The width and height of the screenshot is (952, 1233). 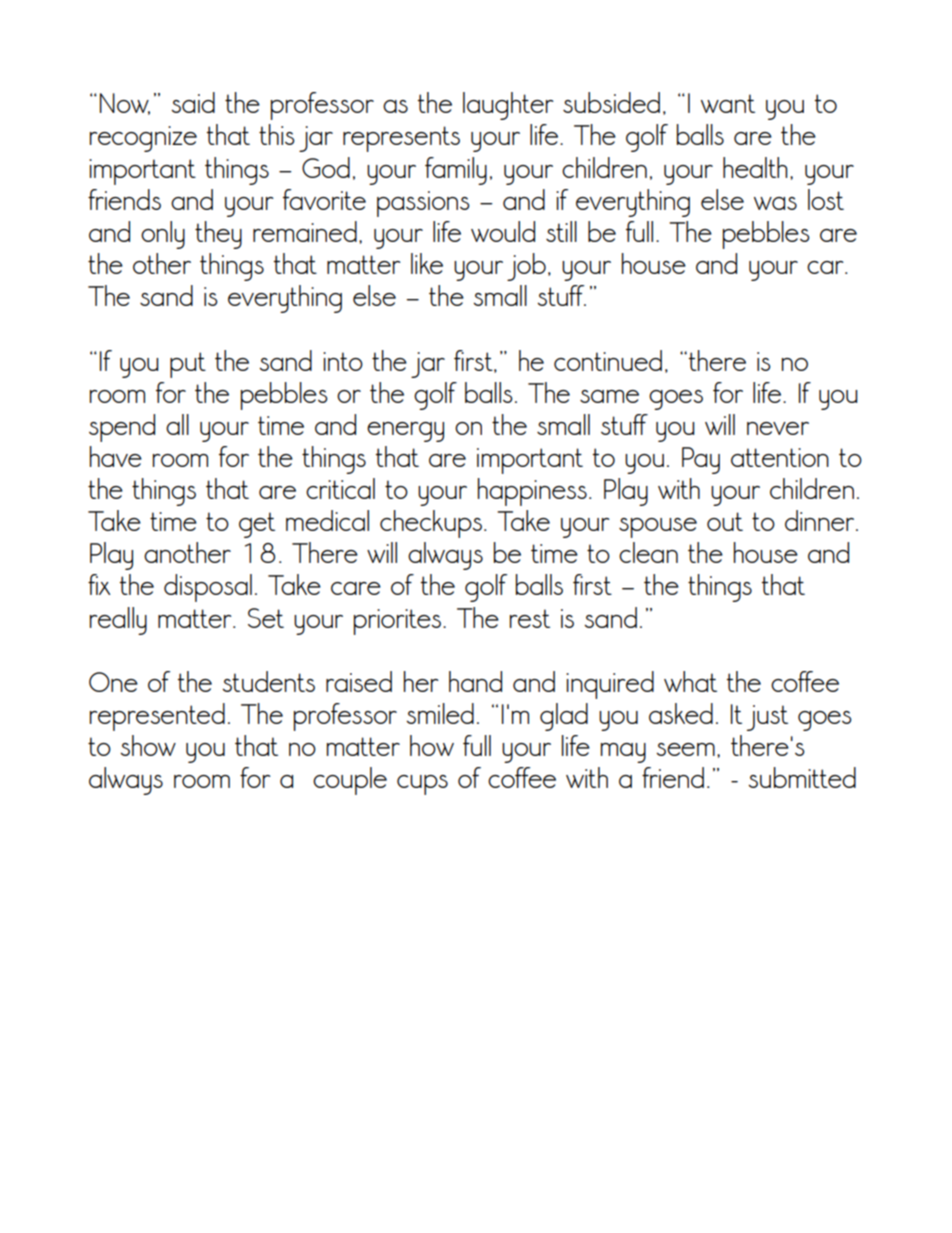 What do you see at coordinates (208, 588) in the screenshot?
I see `disposal` at bounding box center [208, 588].
